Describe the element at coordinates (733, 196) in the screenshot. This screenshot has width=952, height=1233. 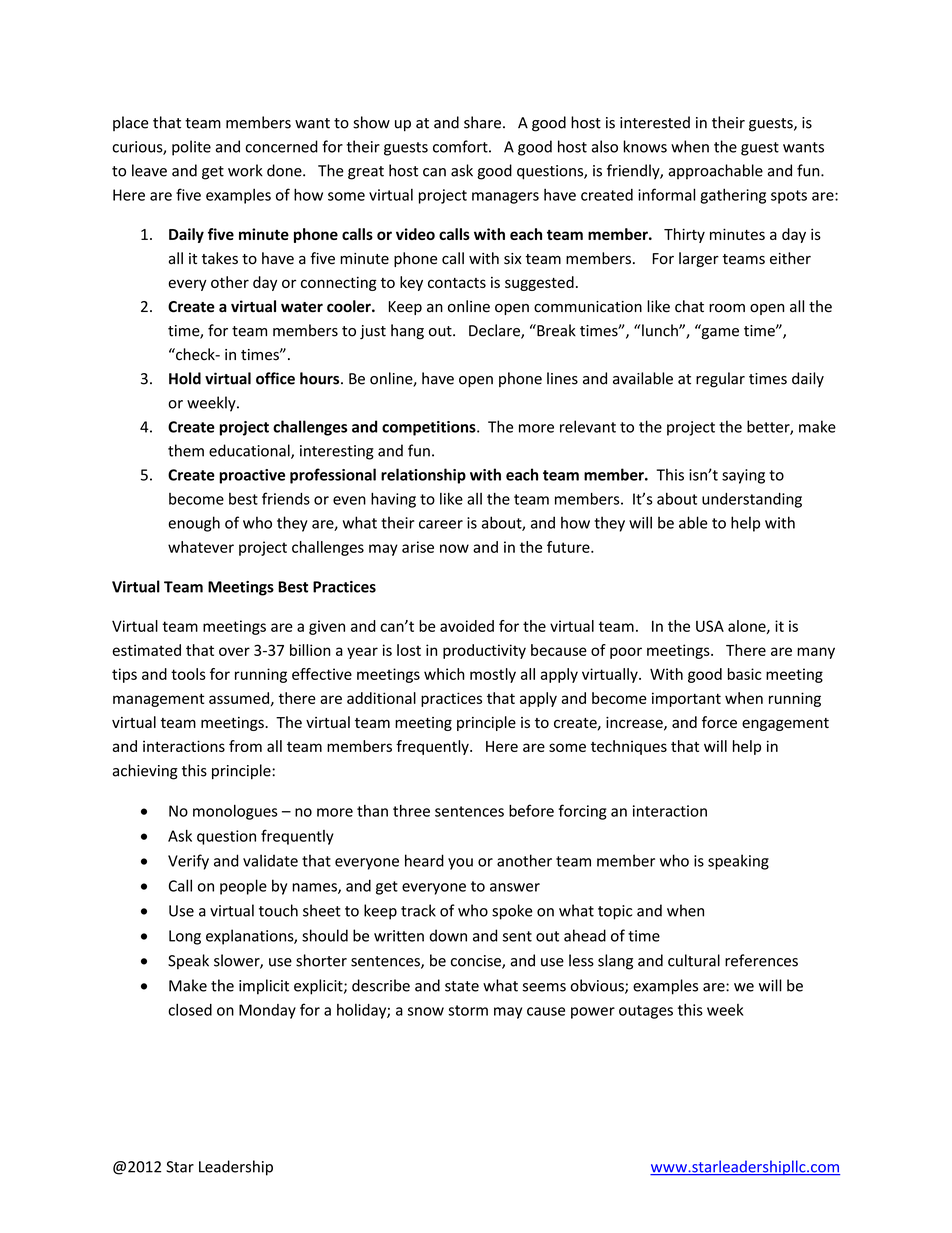
I see `gathering` at that location.
